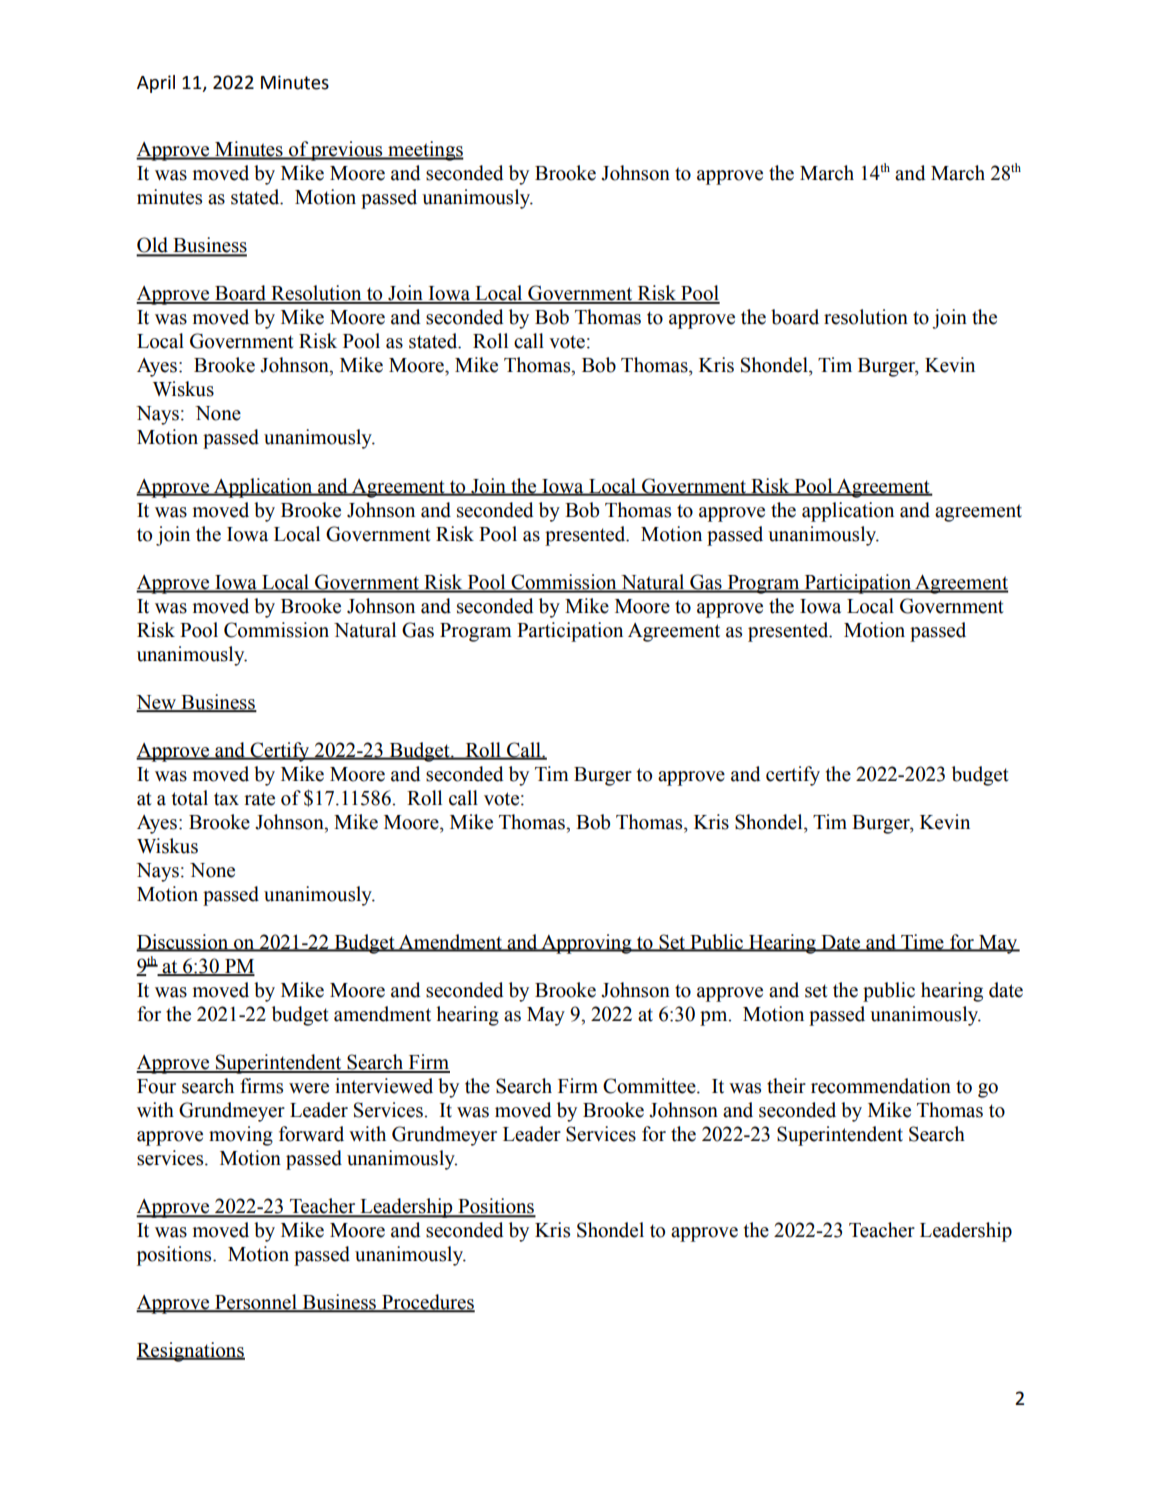  What do you see at coordinates (347, 151) in the screenshot?
I see `previous` at bounding box center [347, 151].
